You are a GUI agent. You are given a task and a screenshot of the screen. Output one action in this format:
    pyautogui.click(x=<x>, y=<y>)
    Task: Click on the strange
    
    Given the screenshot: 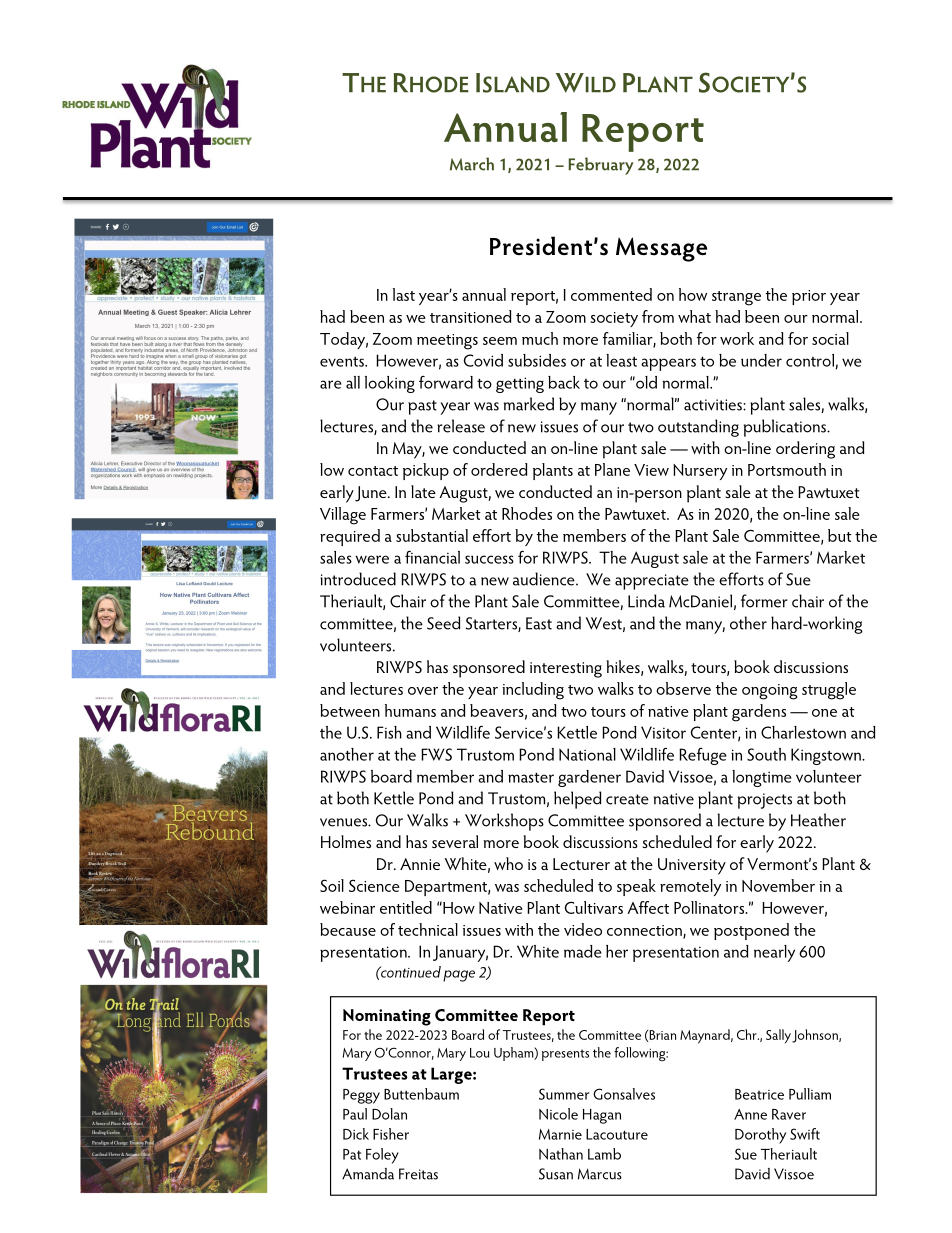 What is the action you would take?
    pyautogui.click(x=736, y=298)
